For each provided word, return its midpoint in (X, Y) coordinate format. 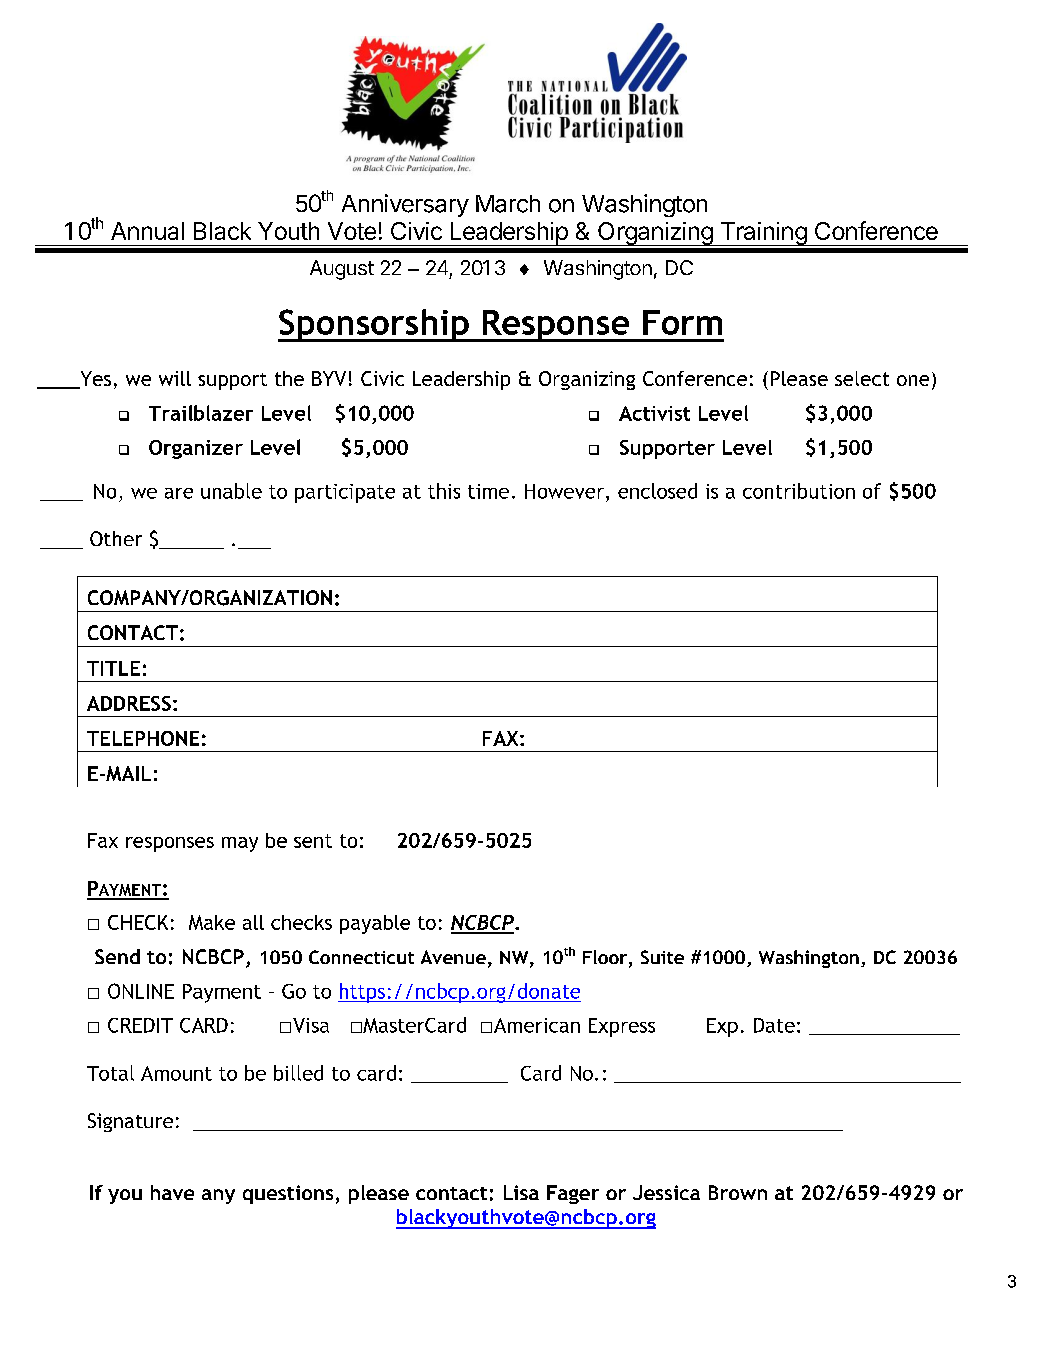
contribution (799, 491)
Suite (662, 957)
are (179, 493)
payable (375, 924)
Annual (147, 231)
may (240, 844)
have (172, 1192)
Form (682, 322)
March (508, 204)
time (488, 491)
